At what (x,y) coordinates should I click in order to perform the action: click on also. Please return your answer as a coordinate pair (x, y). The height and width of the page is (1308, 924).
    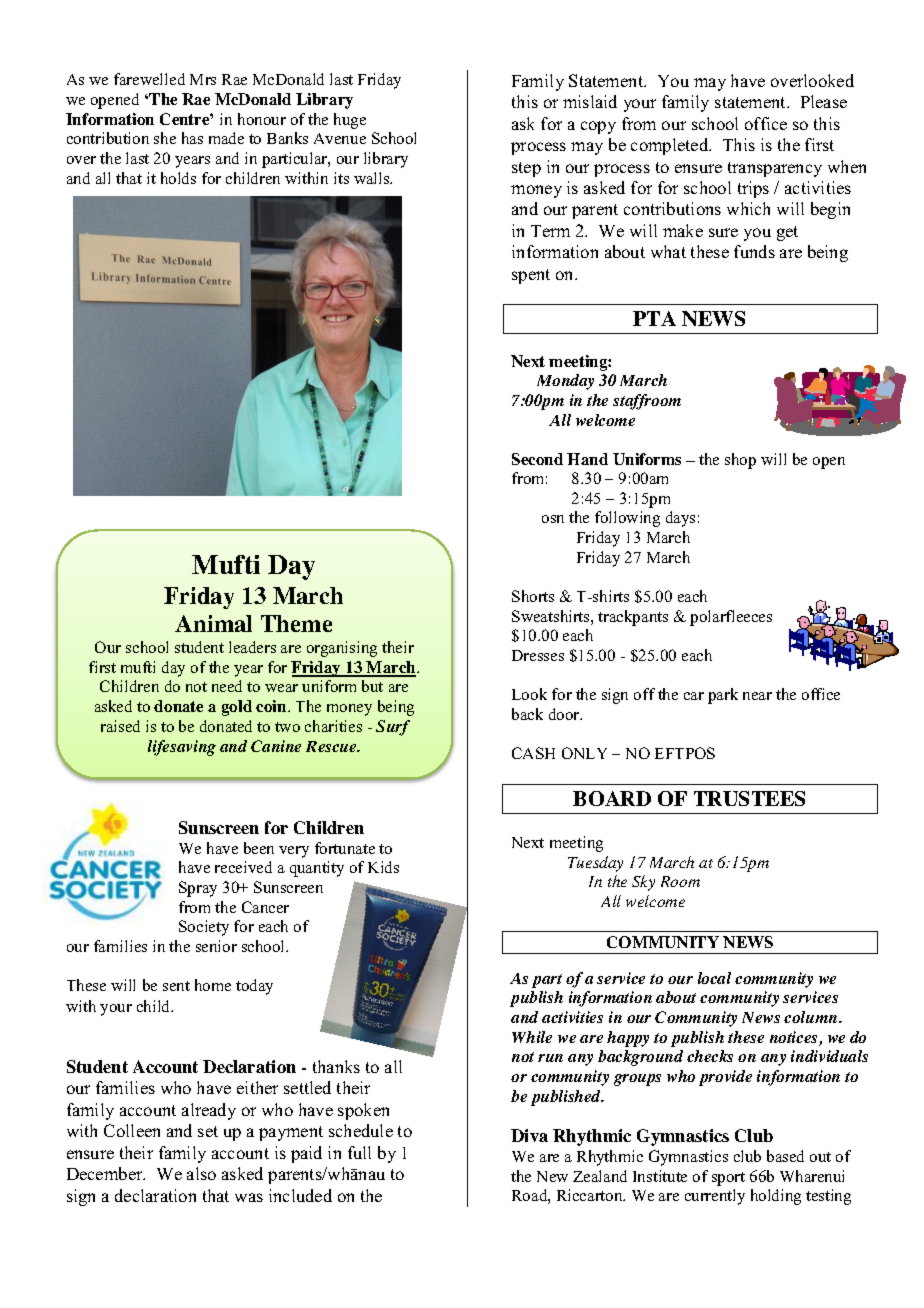
    Looking at the image, I should click on (201, 1173).
